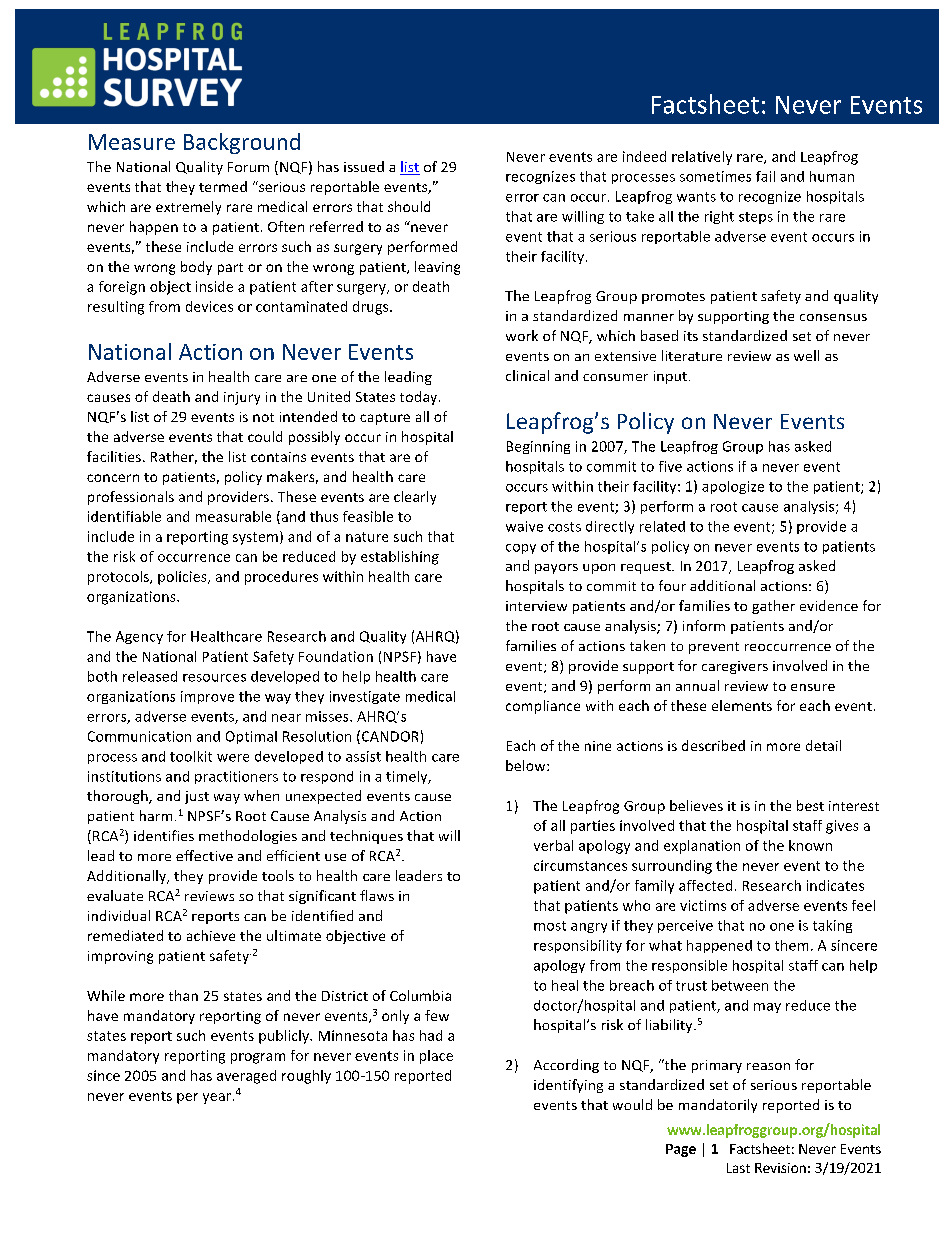  What do you see at coordinates (214, 678) in the screenshot?
I see `resources` at bounding box center [214, 678].
